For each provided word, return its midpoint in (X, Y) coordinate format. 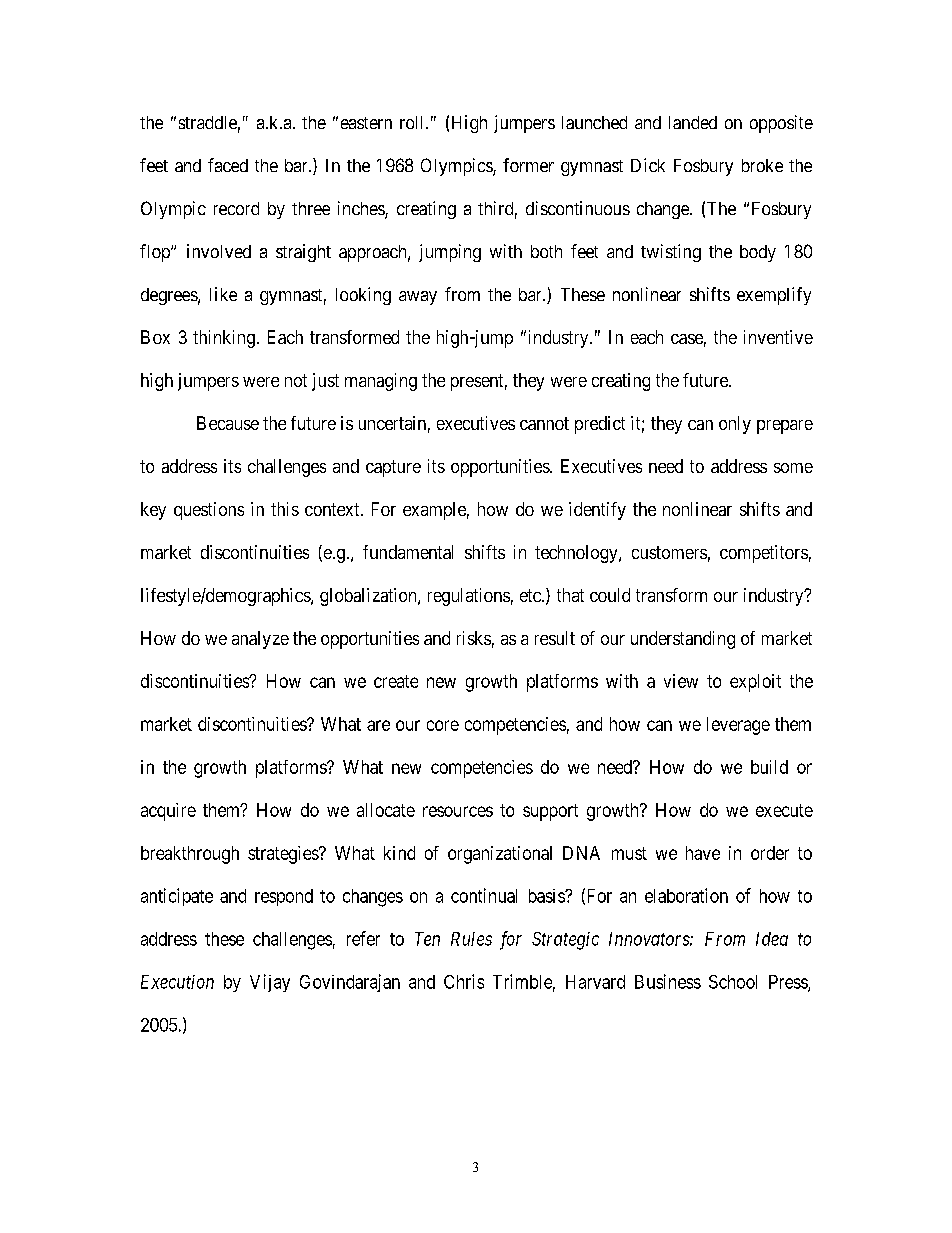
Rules (471, 939)
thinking (224, 339)
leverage (738, 726)
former (528, 165)
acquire (168, 812)
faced (228, 165)
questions (209, 511)
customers (669, 552)
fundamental (408, 552)
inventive (778, 337)
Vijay (270, 983)
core (443, 725)
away (418, 298)
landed (693, 122)
